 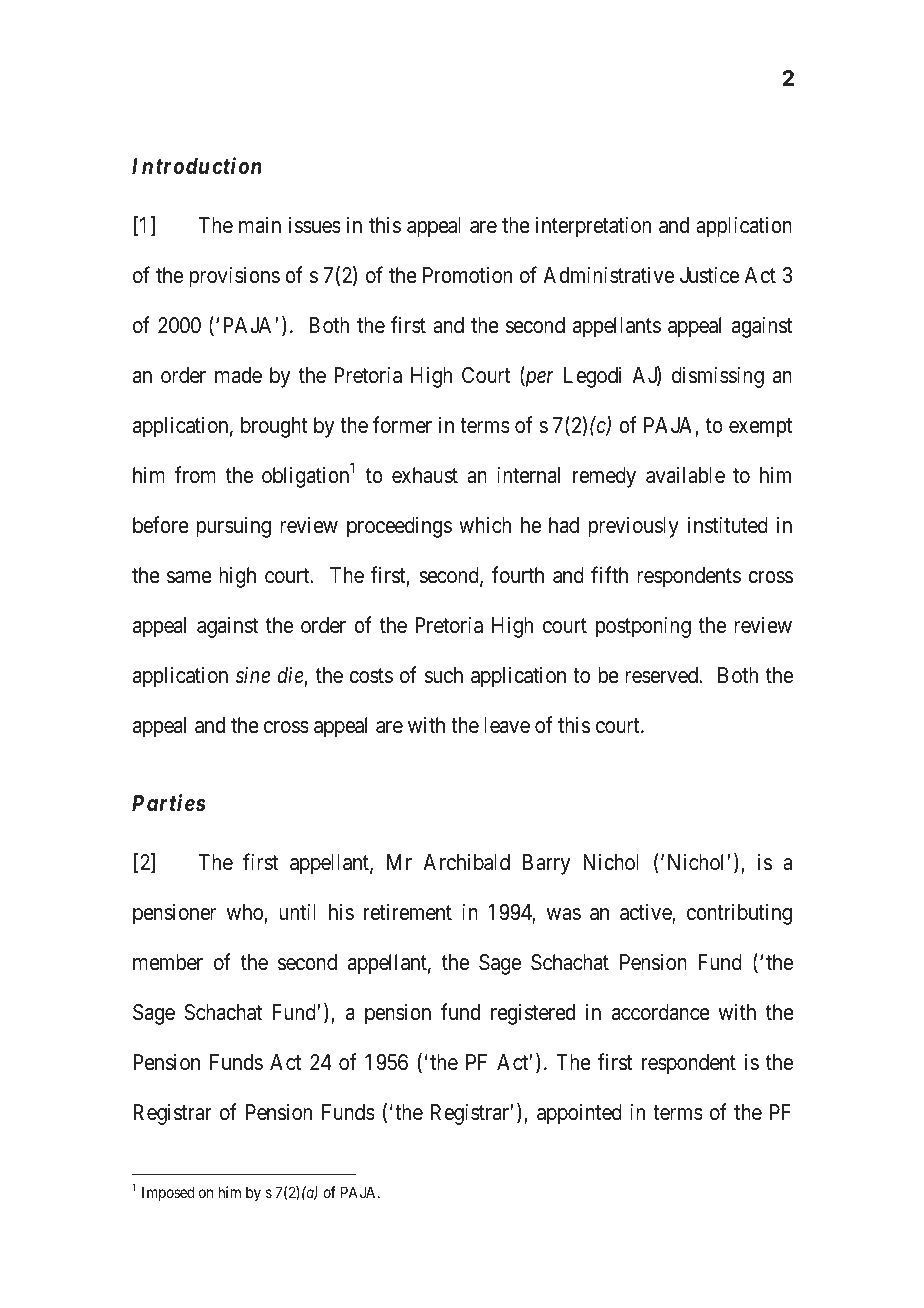 What do you see at coordinates (244, 912) in the image?
I see `who` at bounding box center [244, 912].
